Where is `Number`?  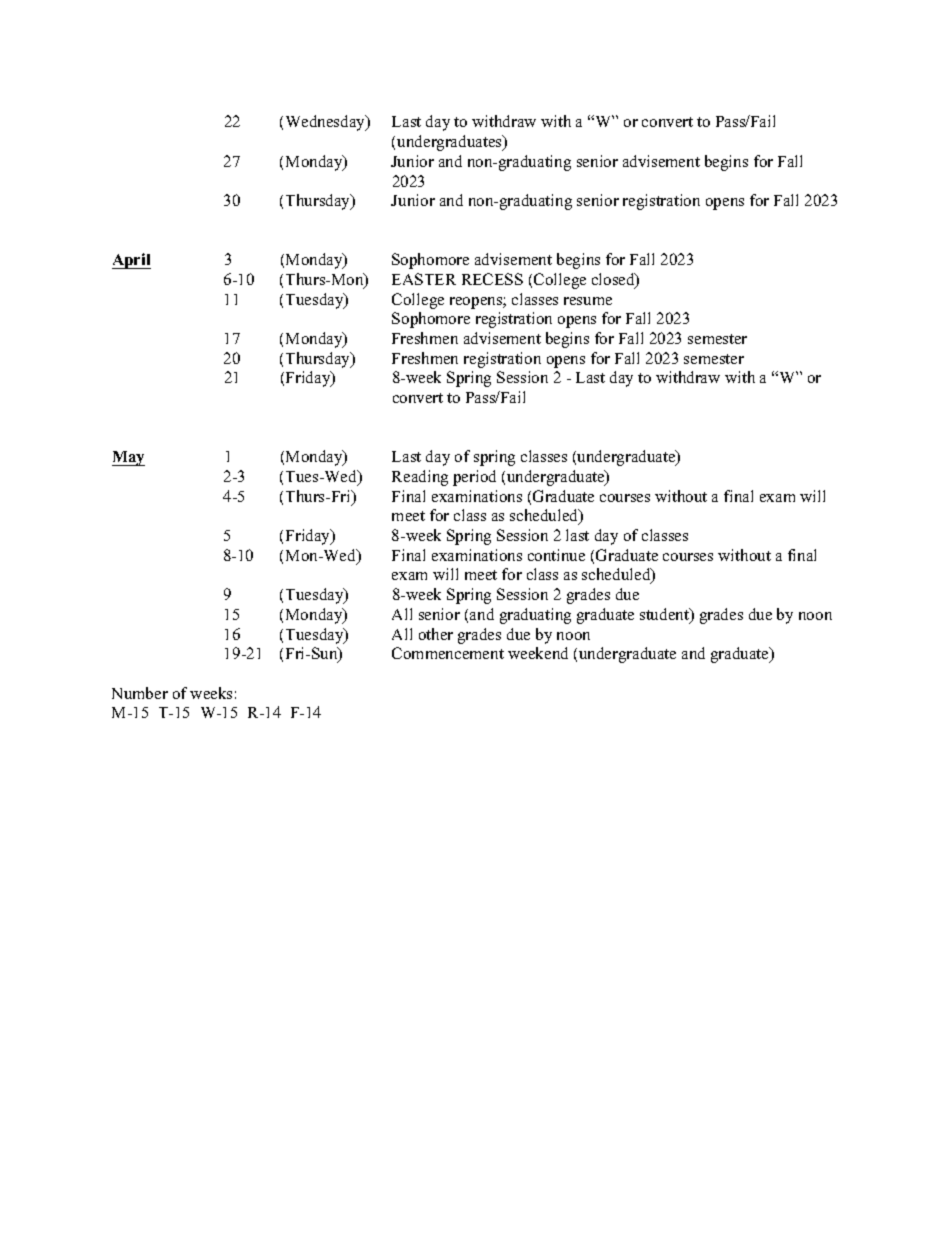 Number is located at coordinates (140, 693).
